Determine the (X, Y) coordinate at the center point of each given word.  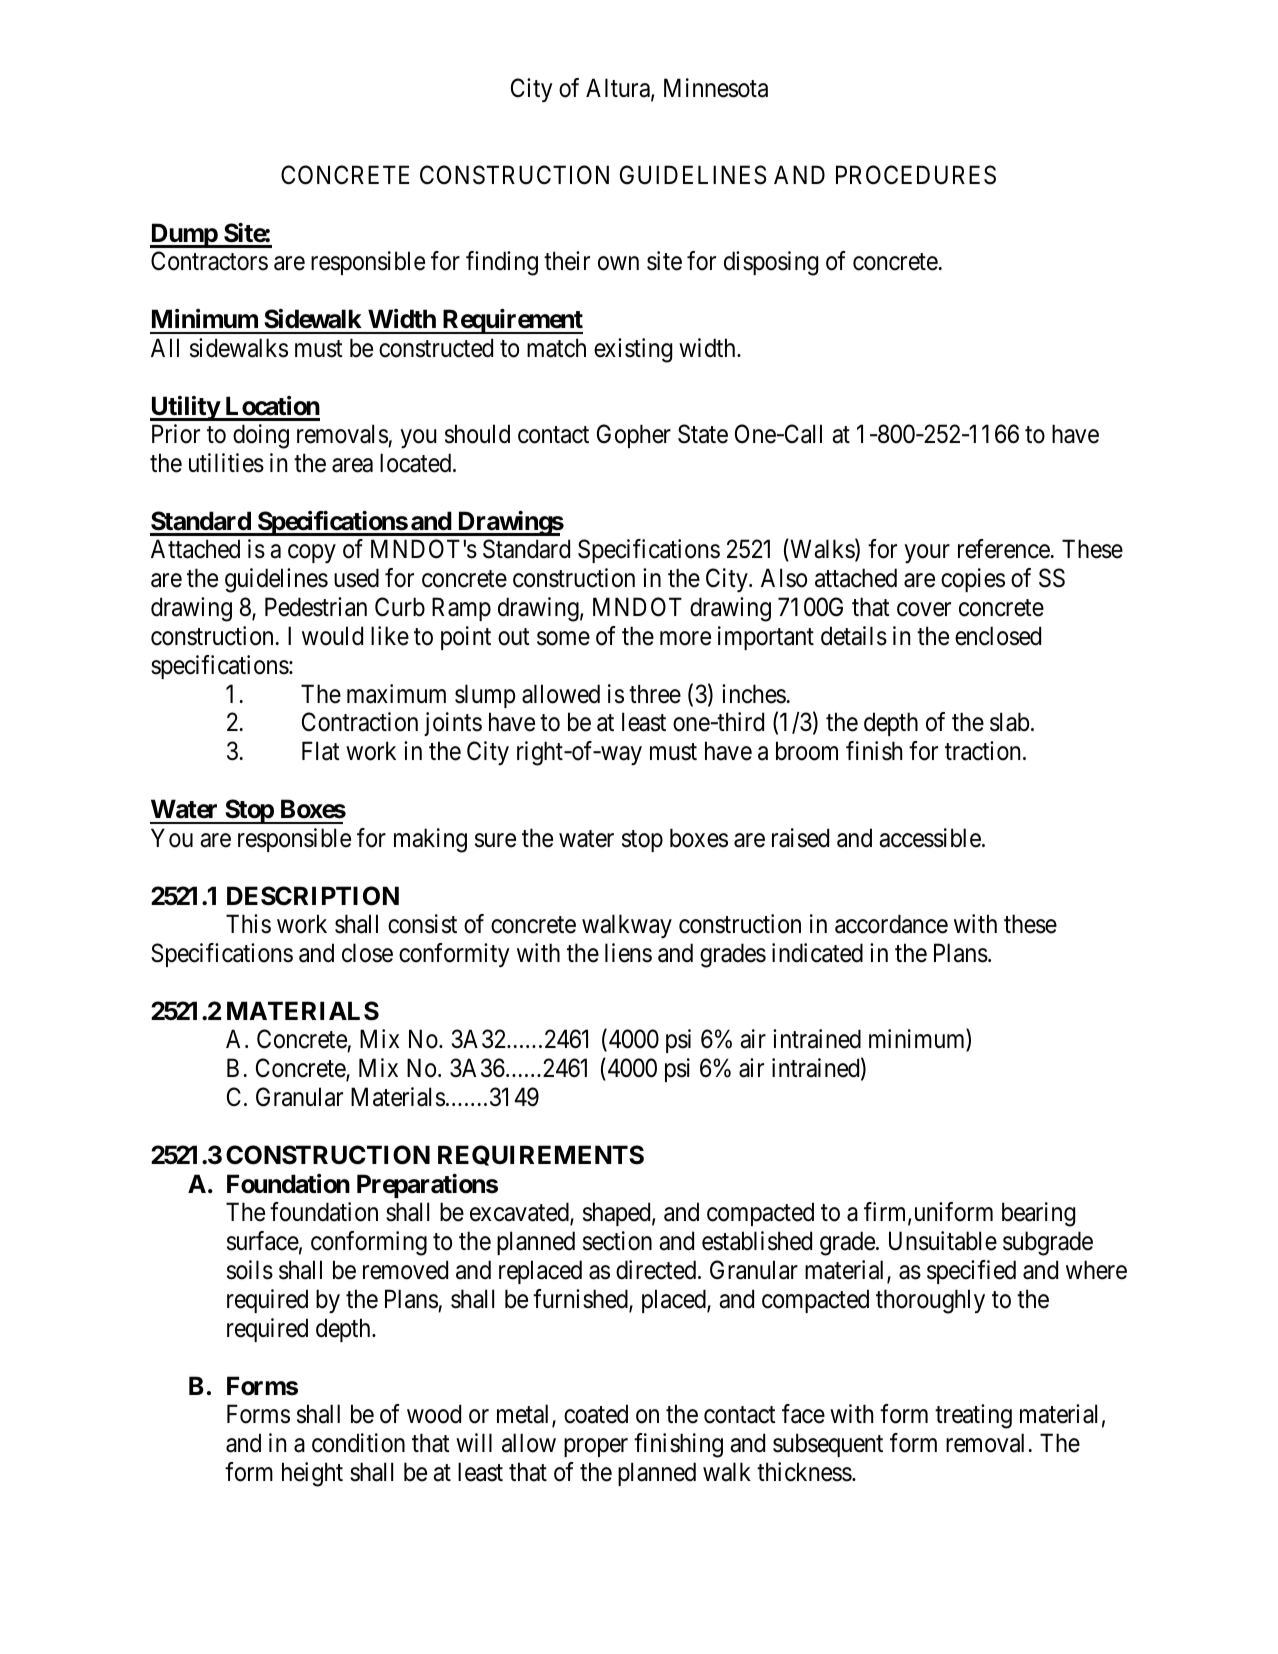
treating (973, 1416)
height (312, 1474)
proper (596, 1447)
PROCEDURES (916, 175)
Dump (184, 235)
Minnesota (716, 88)
